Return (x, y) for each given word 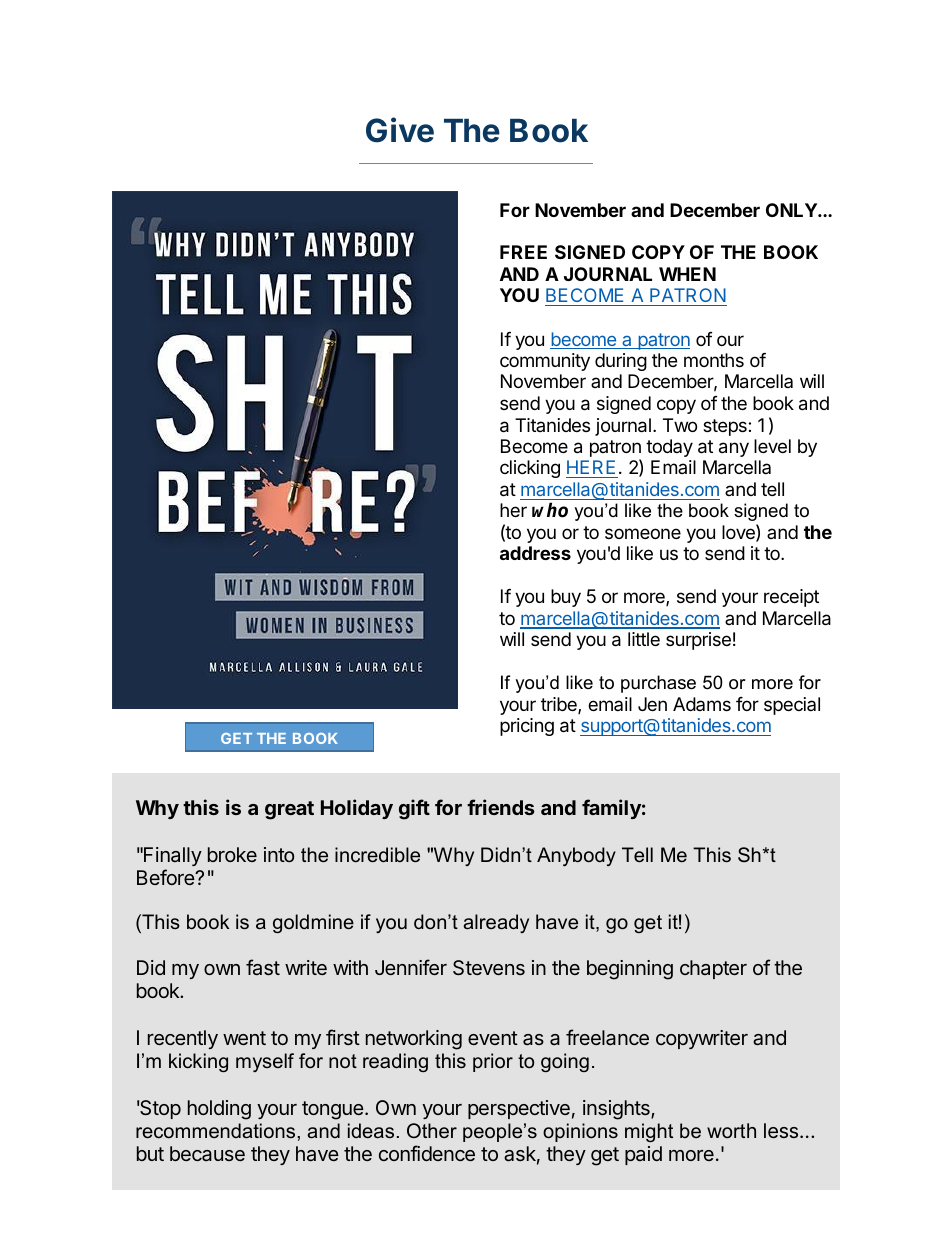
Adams (702, 704)
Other (432, 1130)
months (714, 360)
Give (400, 130)
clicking (530, 469)
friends (501, 807)
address (535, 553)
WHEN (687, 274)
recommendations (215, 1130)
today (669, 448)
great (289, 810)
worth (731, 1130)
